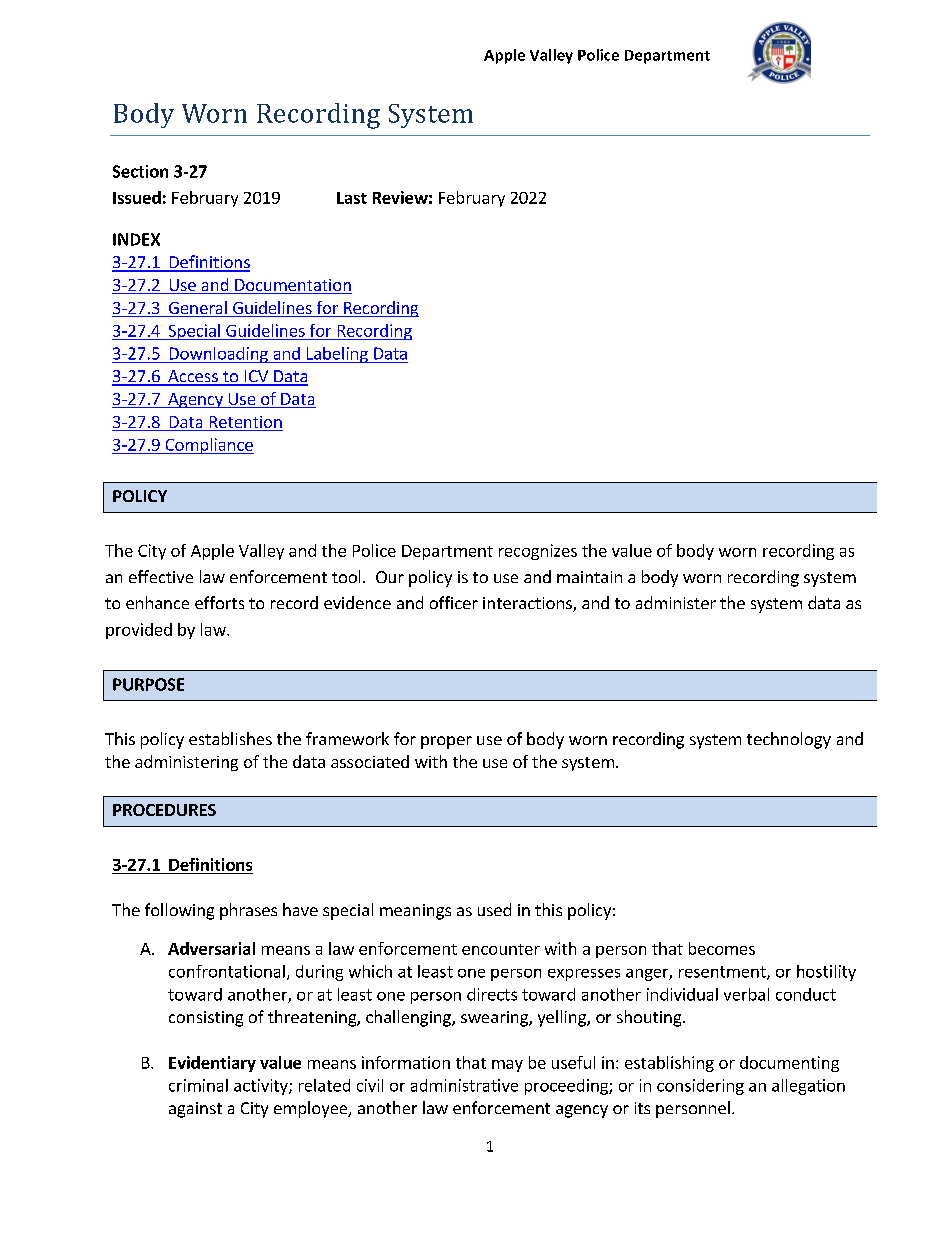  I want to click on technology, so click(789, 740).
